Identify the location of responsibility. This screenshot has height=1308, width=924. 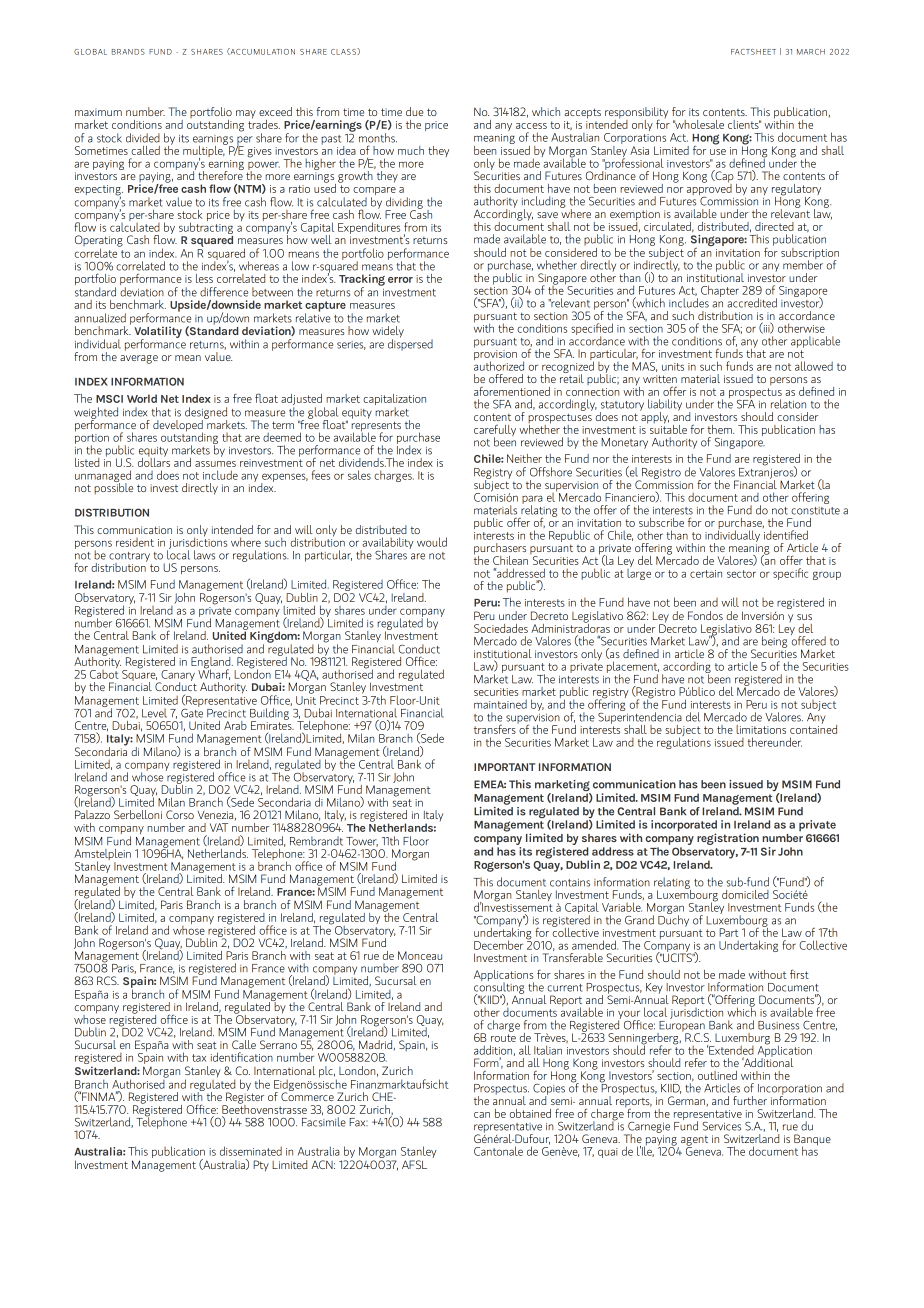
(636, 114).
